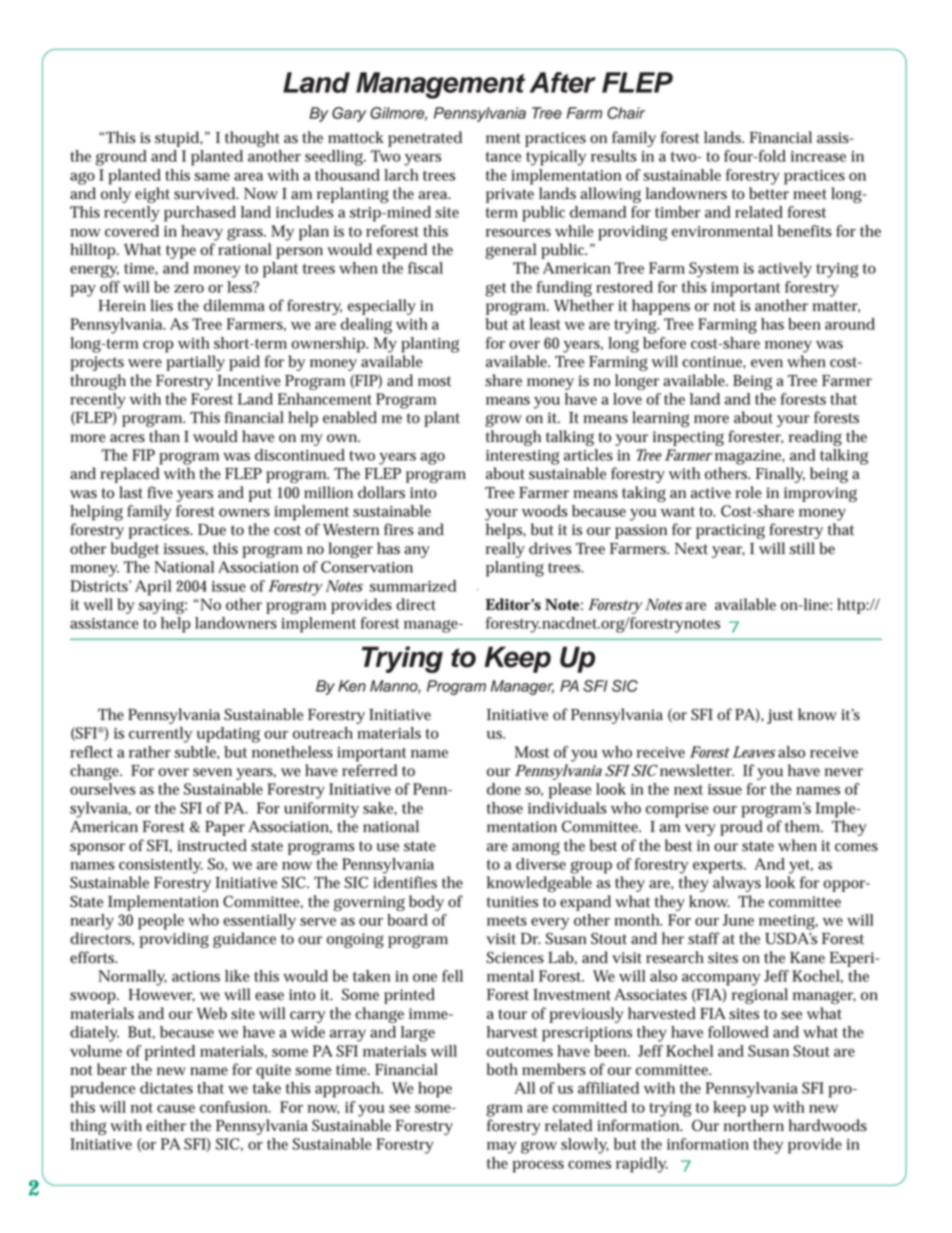 This screenshot has height=1233, width=952. What do you see at coordinates (195, 363) in the screenshot?
I see `partially` at bounding box center [195, 363].
